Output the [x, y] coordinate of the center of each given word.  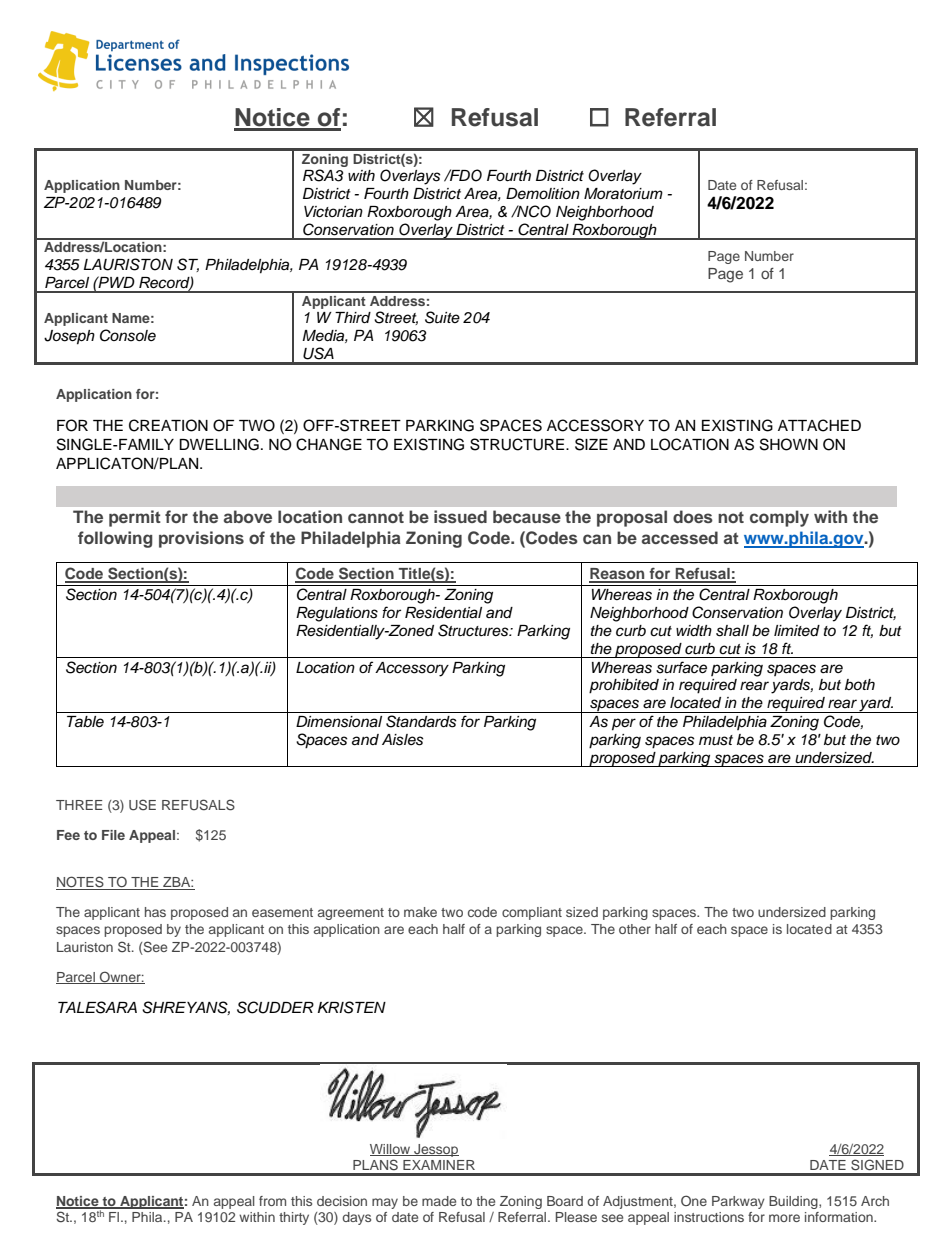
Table [85, 722]
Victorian [333, 212]
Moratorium [623, 194]
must [716, 740]
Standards [421, 721]
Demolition [543, 193]
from [272, 1201]
